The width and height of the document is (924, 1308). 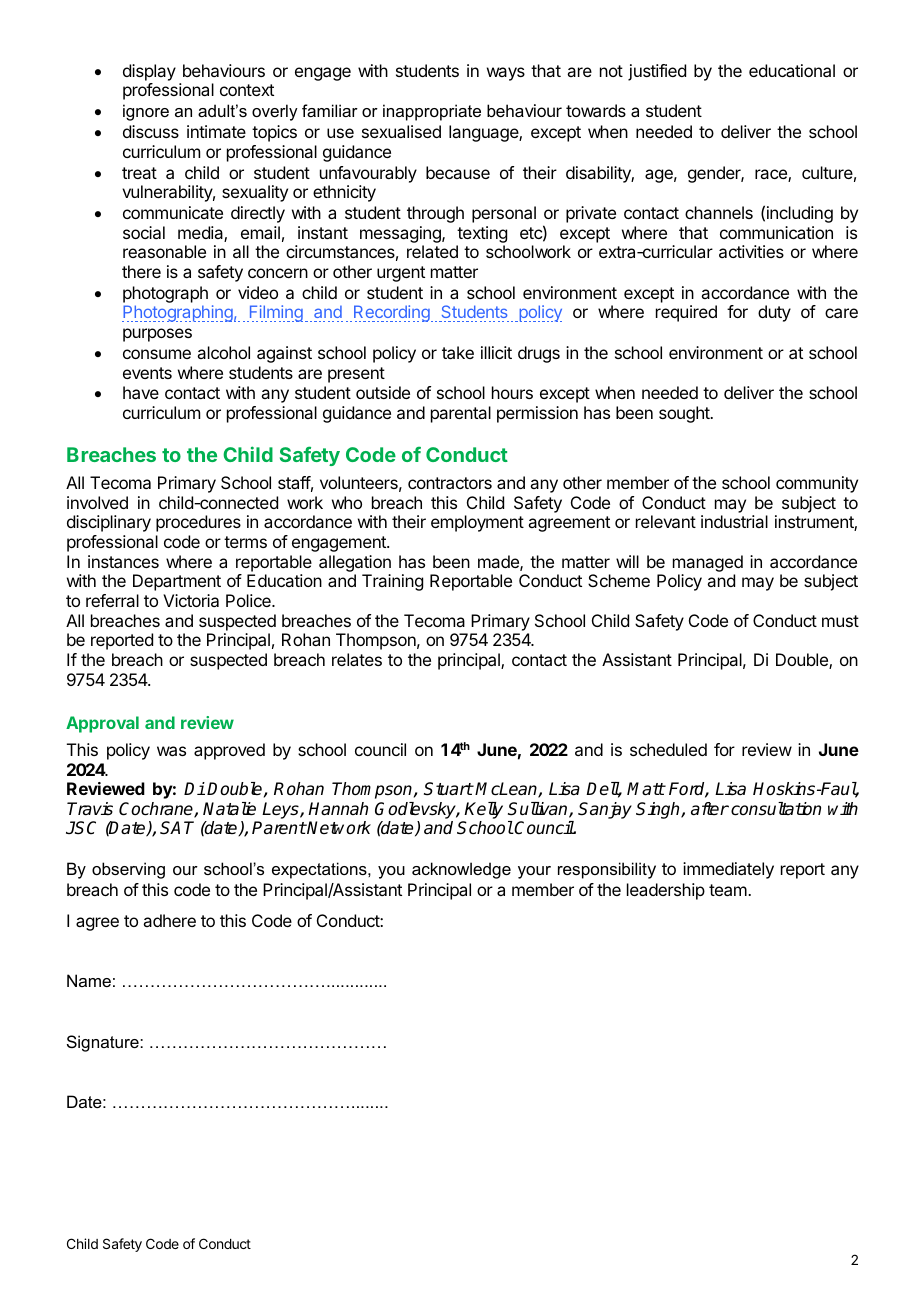 I want to click on was, so click(x=171, y=751).
